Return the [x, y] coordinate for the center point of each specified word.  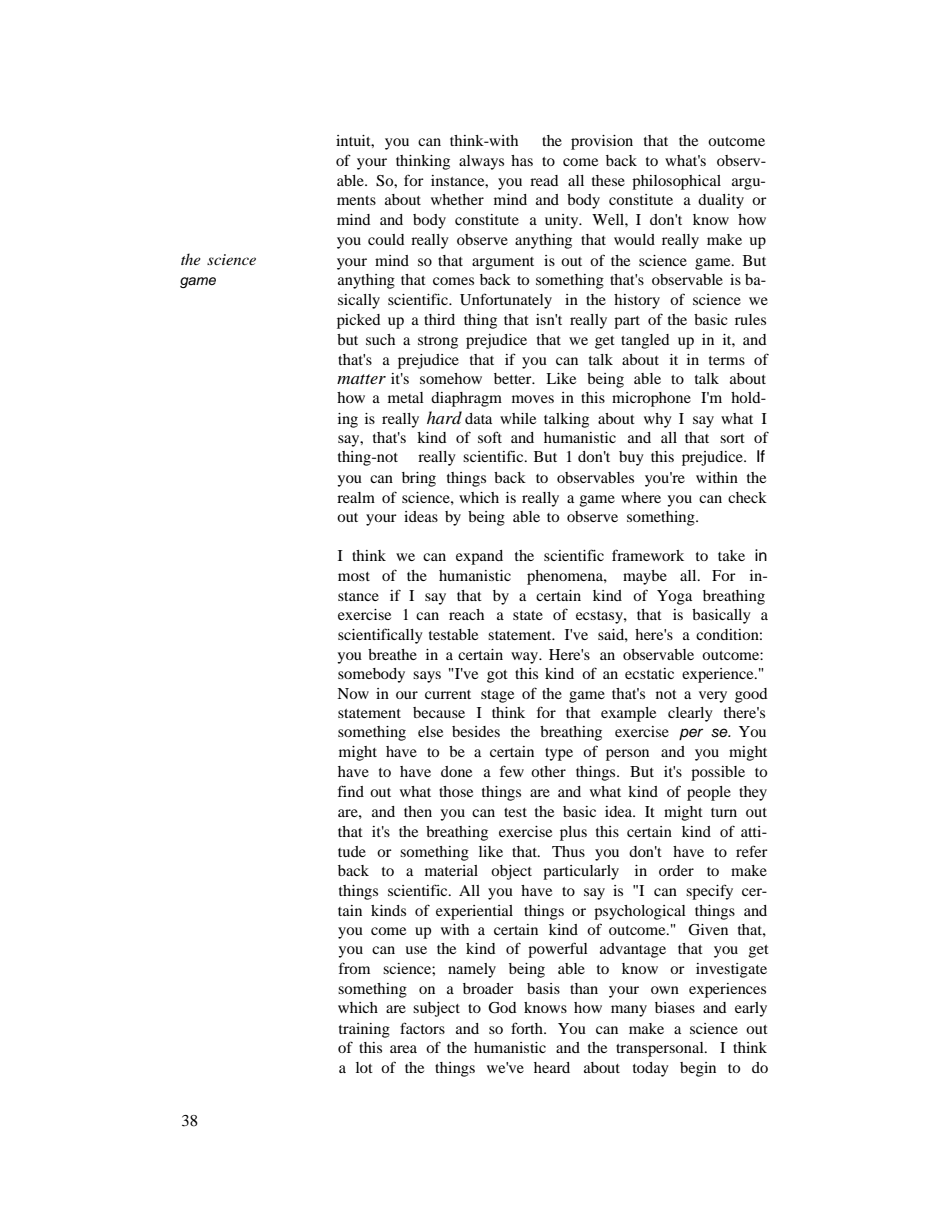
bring [419, 479]
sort [732, 438]
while [518, 418]
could [386, 239]
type [559, 754]
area [403, 1049]
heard [552, 1067]
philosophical [676, 182]
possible [718, 773]
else [430, 731]
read [544, 180]
